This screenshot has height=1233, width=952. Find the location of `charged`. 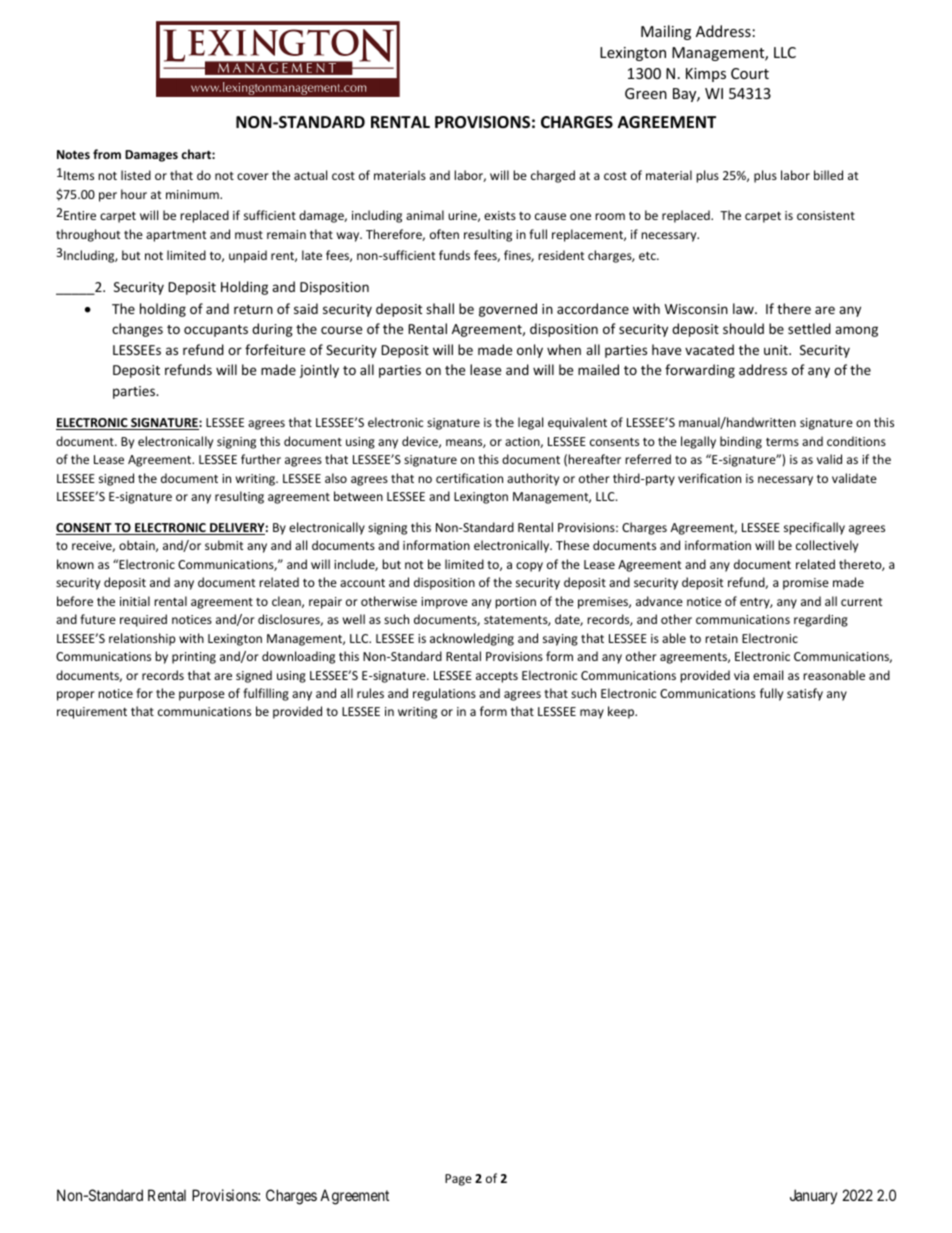

charged is located at coordinates (553, 176).
